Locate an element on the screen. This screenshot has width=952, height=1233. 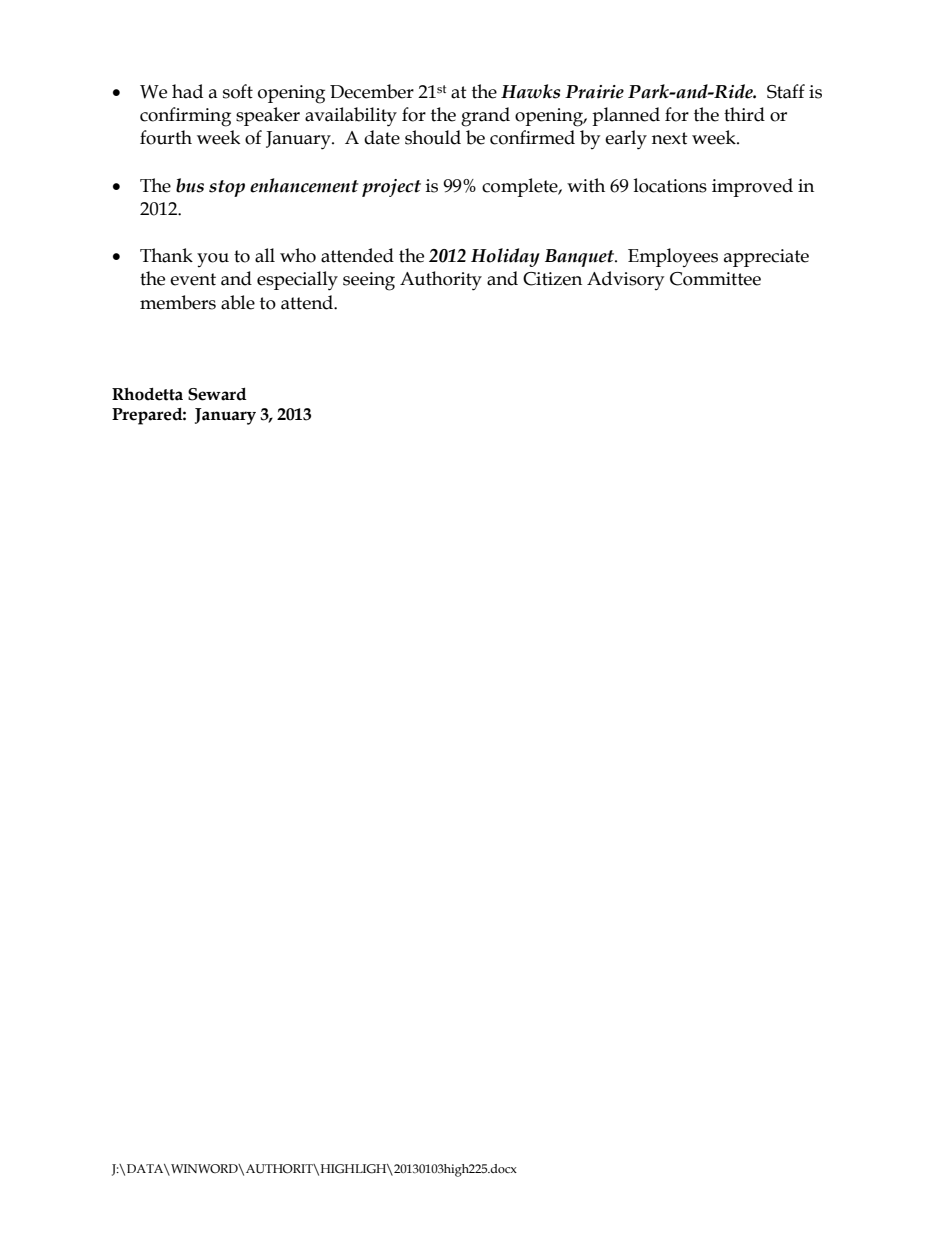
Citizen is located at coordinates (552, 279).
